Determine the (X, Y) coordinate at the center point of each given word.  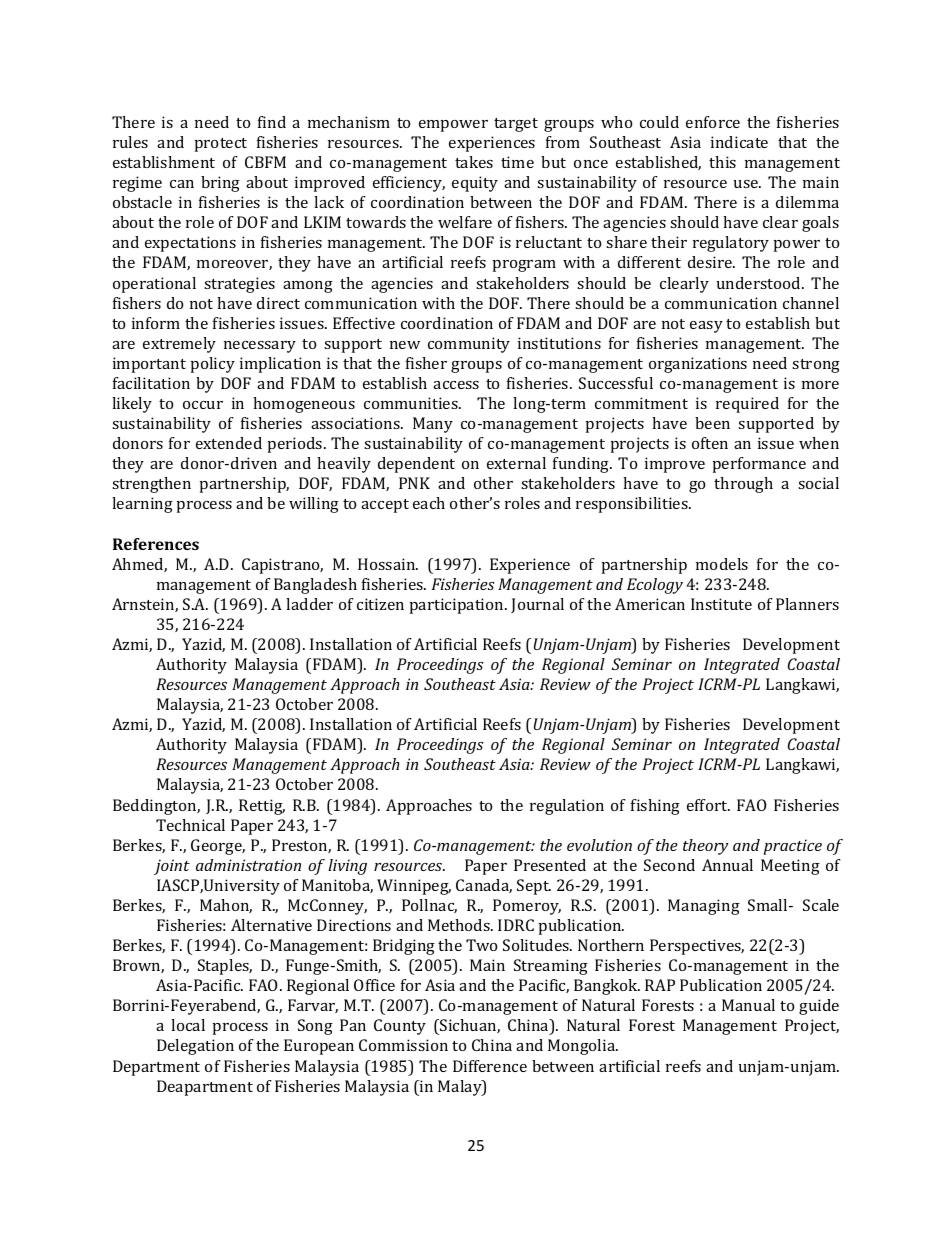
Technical (190, 825)
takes (474, 162)
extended (229, 443)
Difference (490, 1066)
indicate (739, 142)
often (710, 443)
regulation (567, 807)
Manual (748, 1005)
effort (708, 805)
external (516, 463)
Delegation (195, 1047)
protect (221, 145)
